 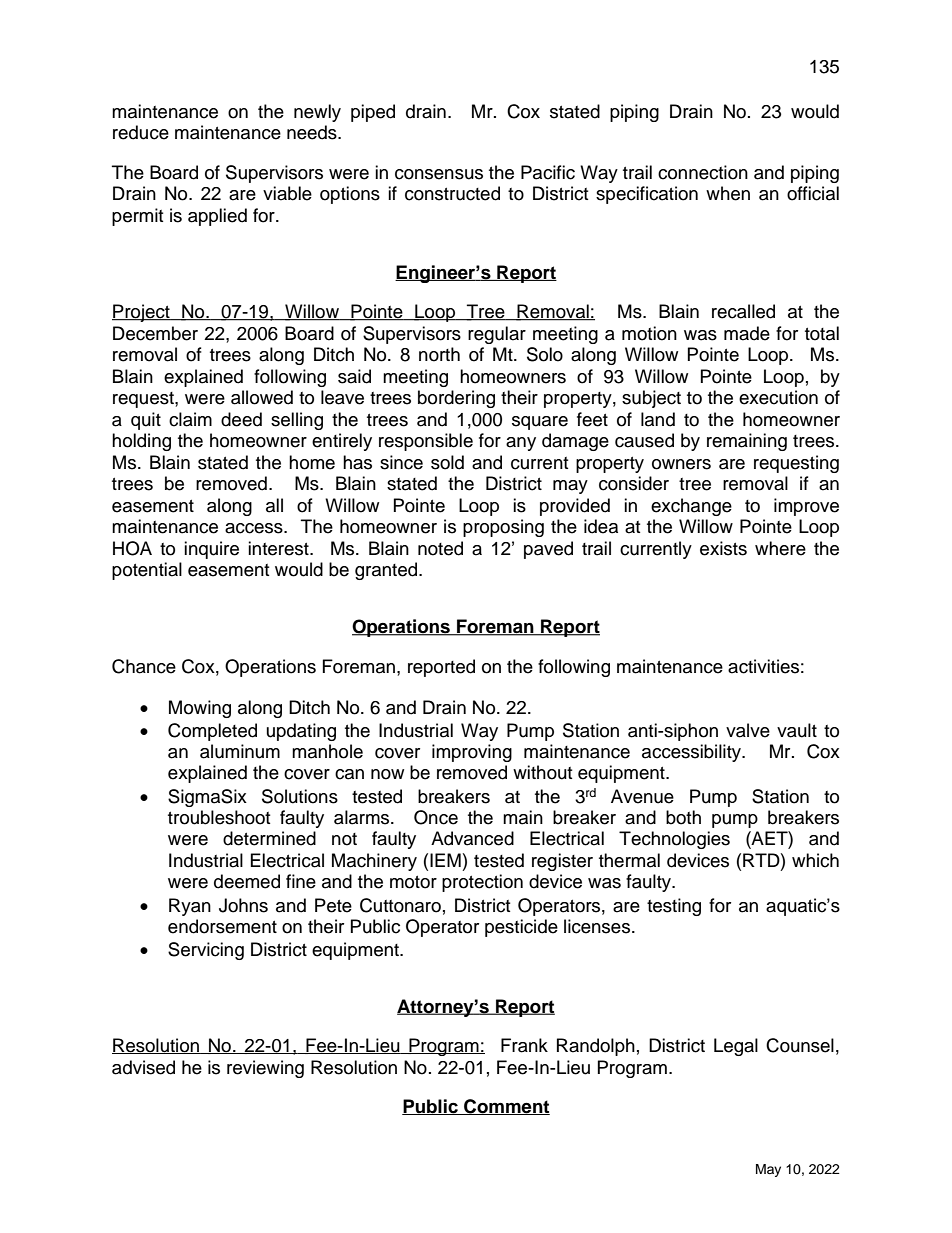 I want to click on connection, so click(x=703, y=172).
